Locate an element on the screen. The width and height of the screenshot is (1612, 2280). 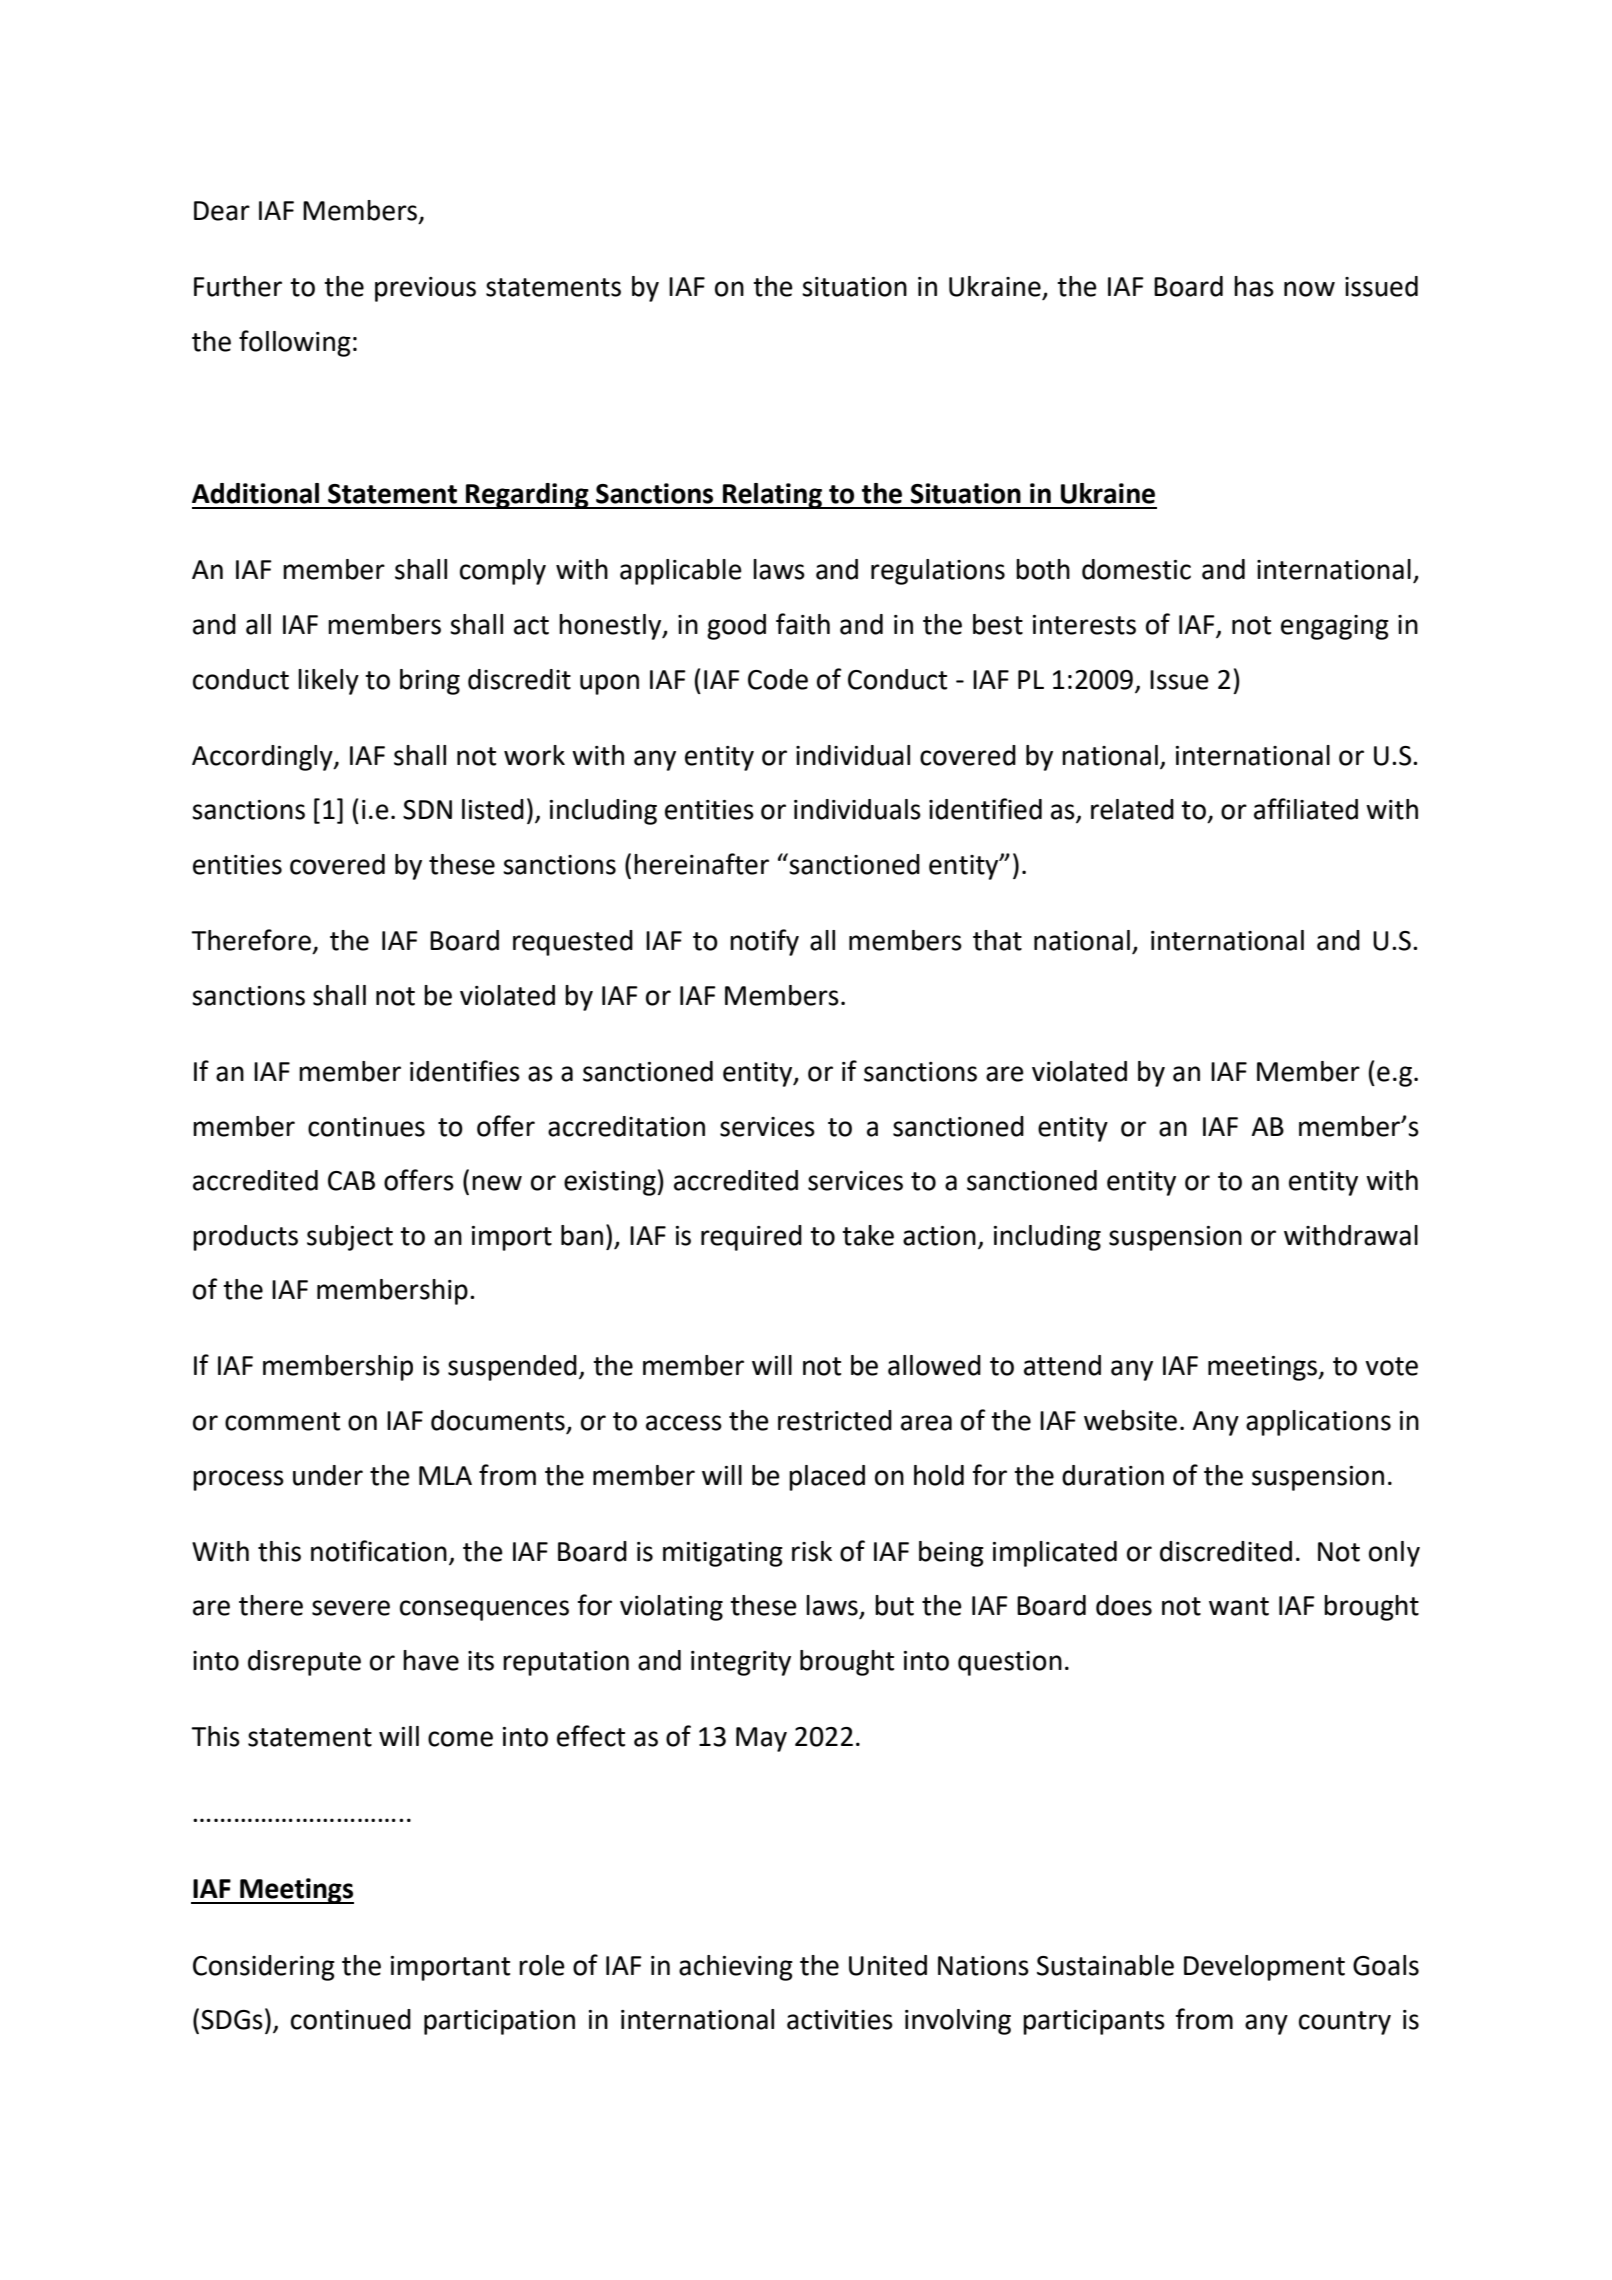
previous is located at coordinates (425, 289).
